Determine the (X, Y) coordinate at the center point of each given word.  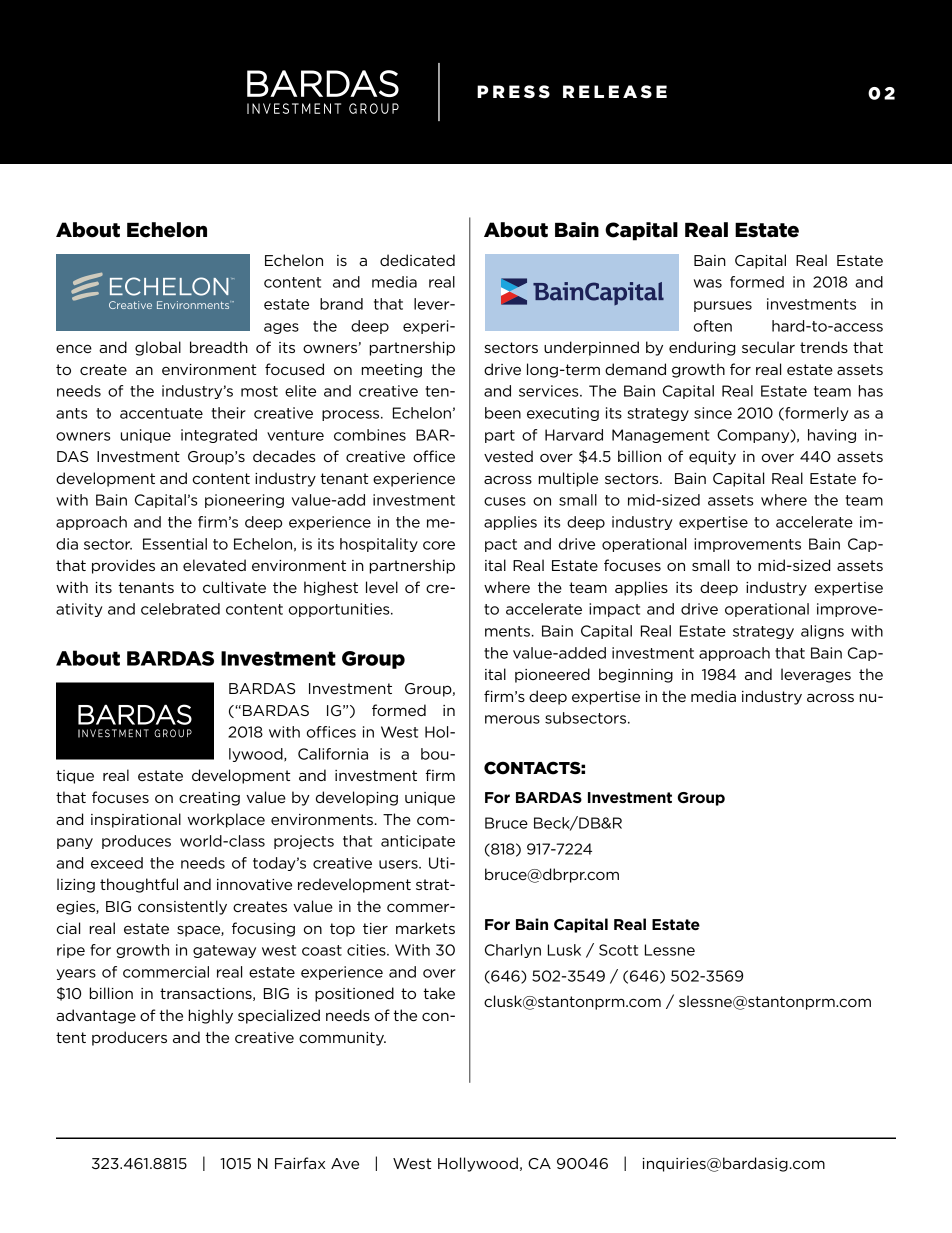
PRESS (513, 92)
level (382, 587)
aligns (822, 632)
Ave (345, 1163)
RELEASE (615, 92)
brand (341, 304)
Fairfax (300, 1163)
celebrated (180, 609)
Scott (618, 950)
